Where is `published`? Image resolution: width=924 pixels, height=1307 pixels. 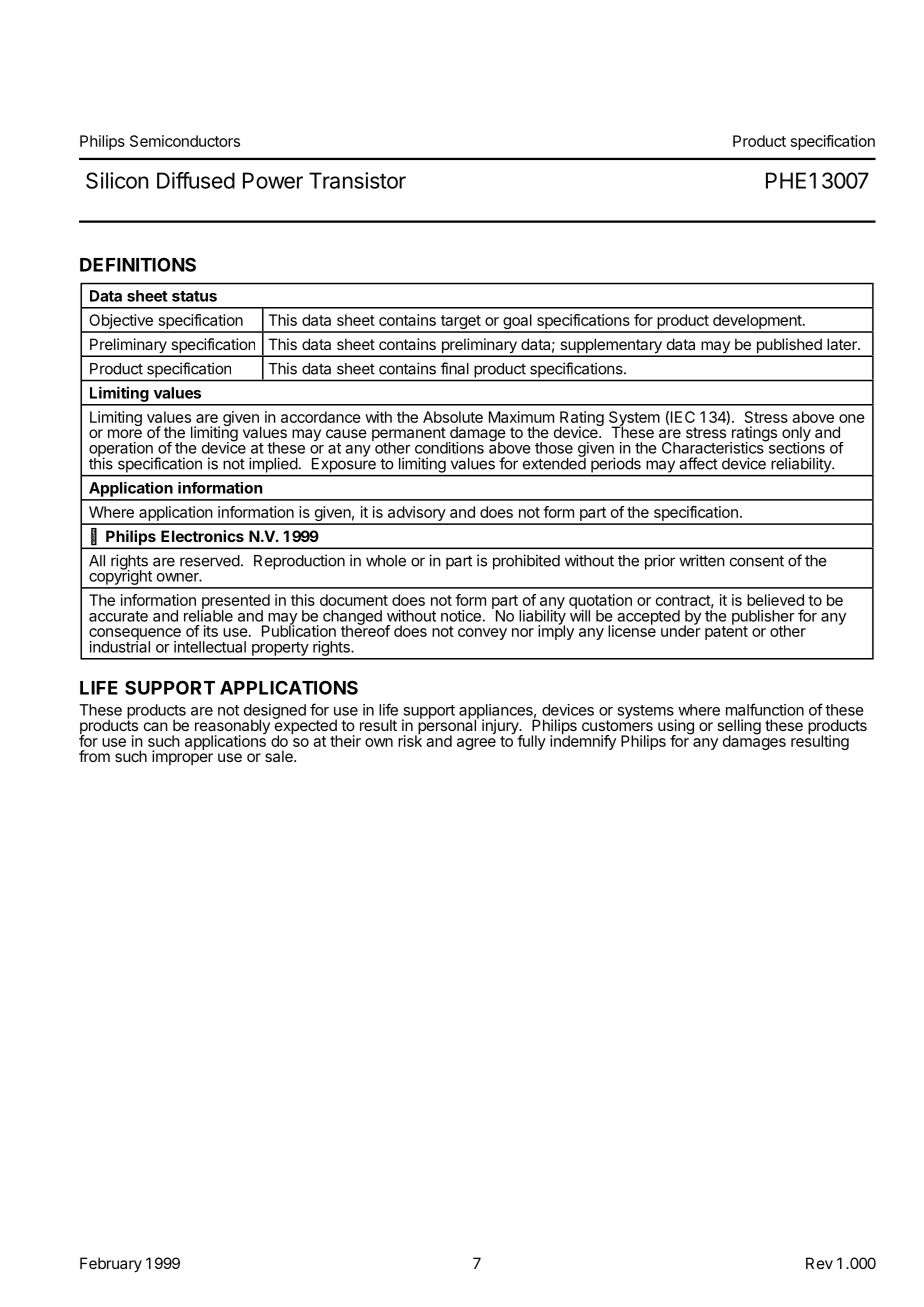
published is located at coordinates (789, 347).
